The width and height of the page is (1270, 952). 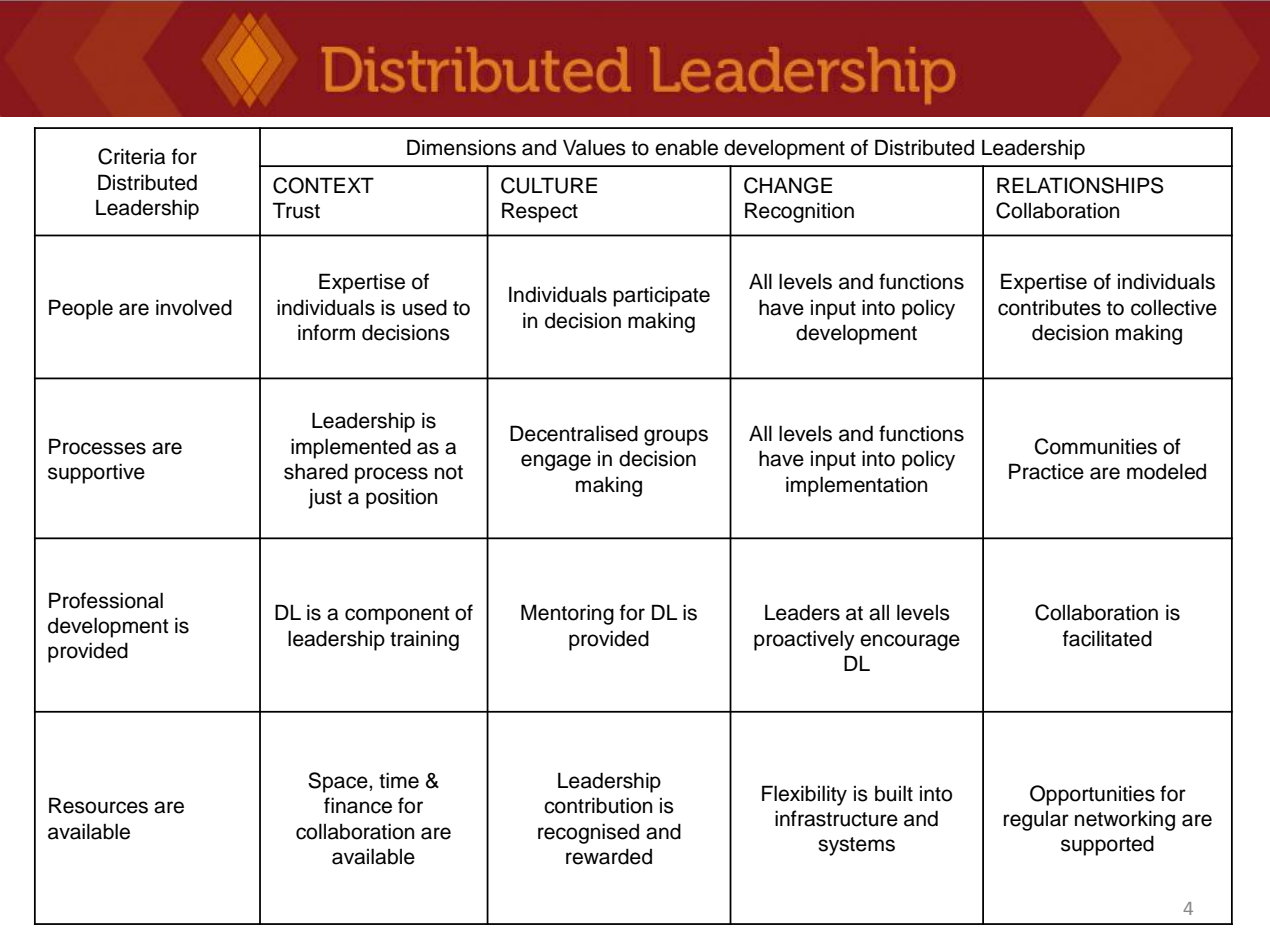 I want to click on RELATIONSHIPS, so click(x=1080, y=185).
